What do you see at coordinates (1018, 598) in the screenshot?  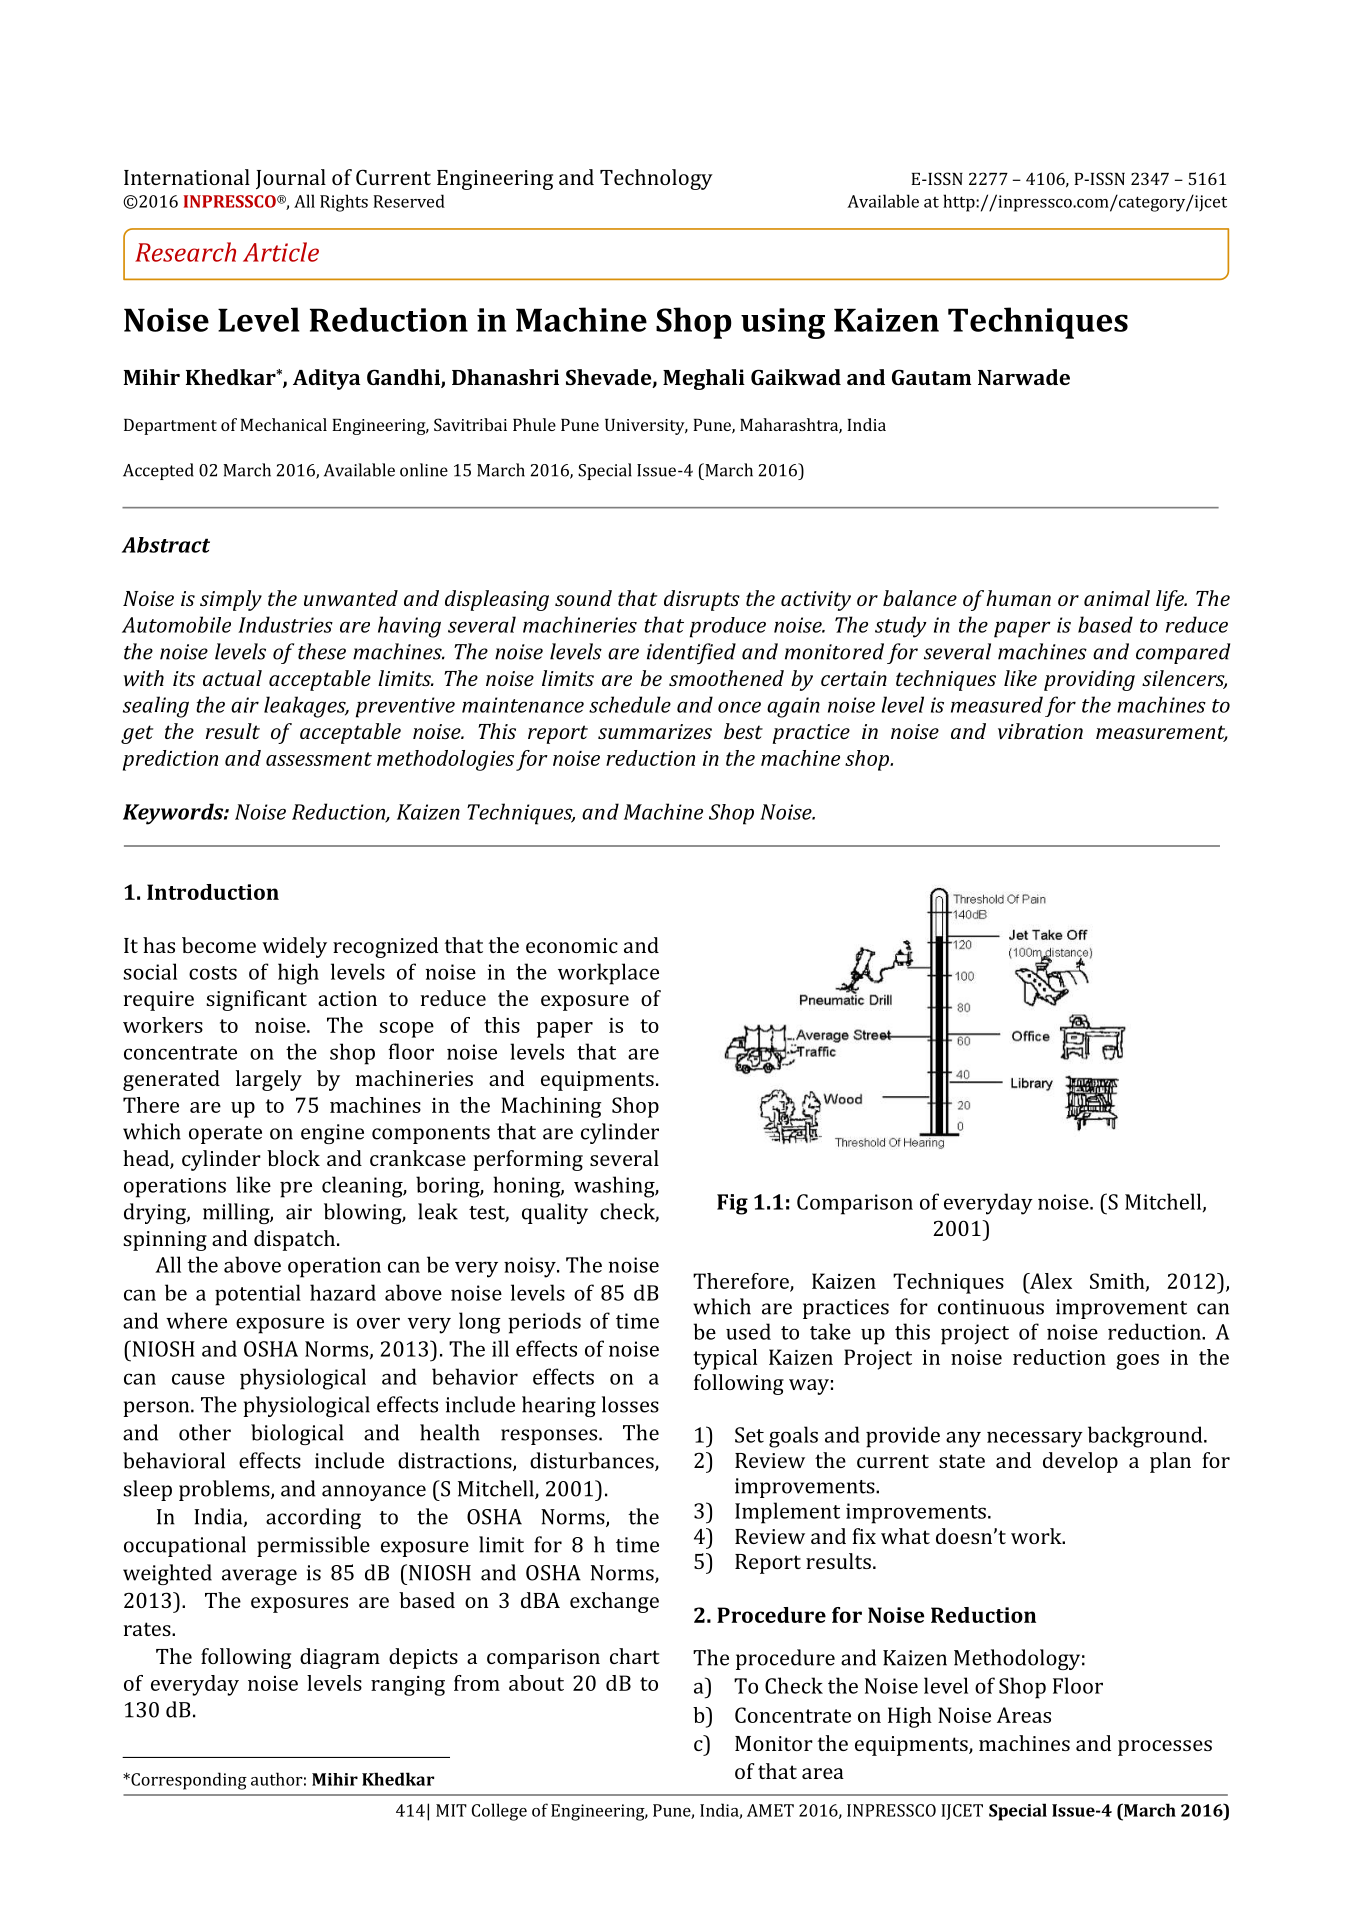 I see `human` at bounding box center [1018, 598].
